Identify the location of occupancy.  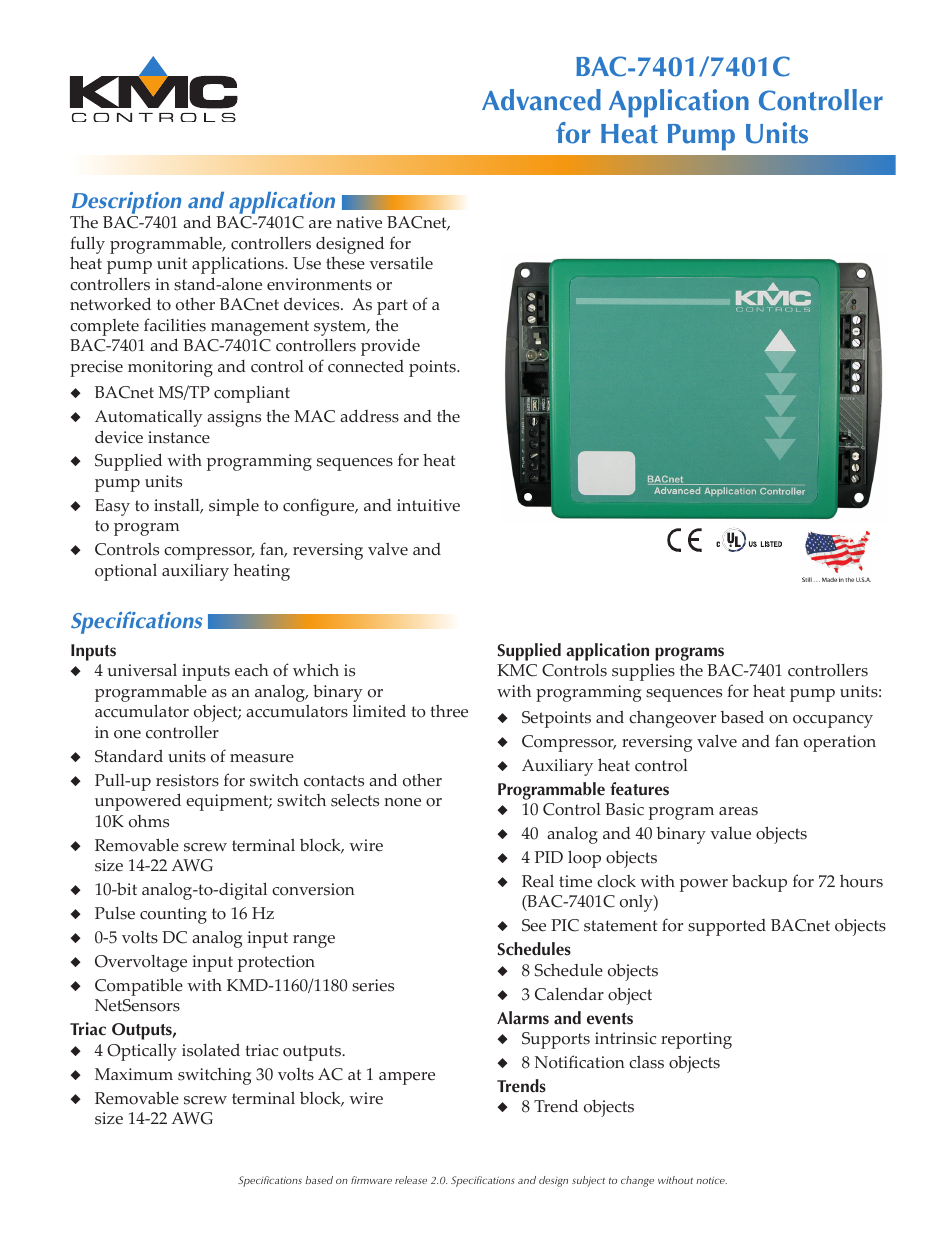
(833, 721).
